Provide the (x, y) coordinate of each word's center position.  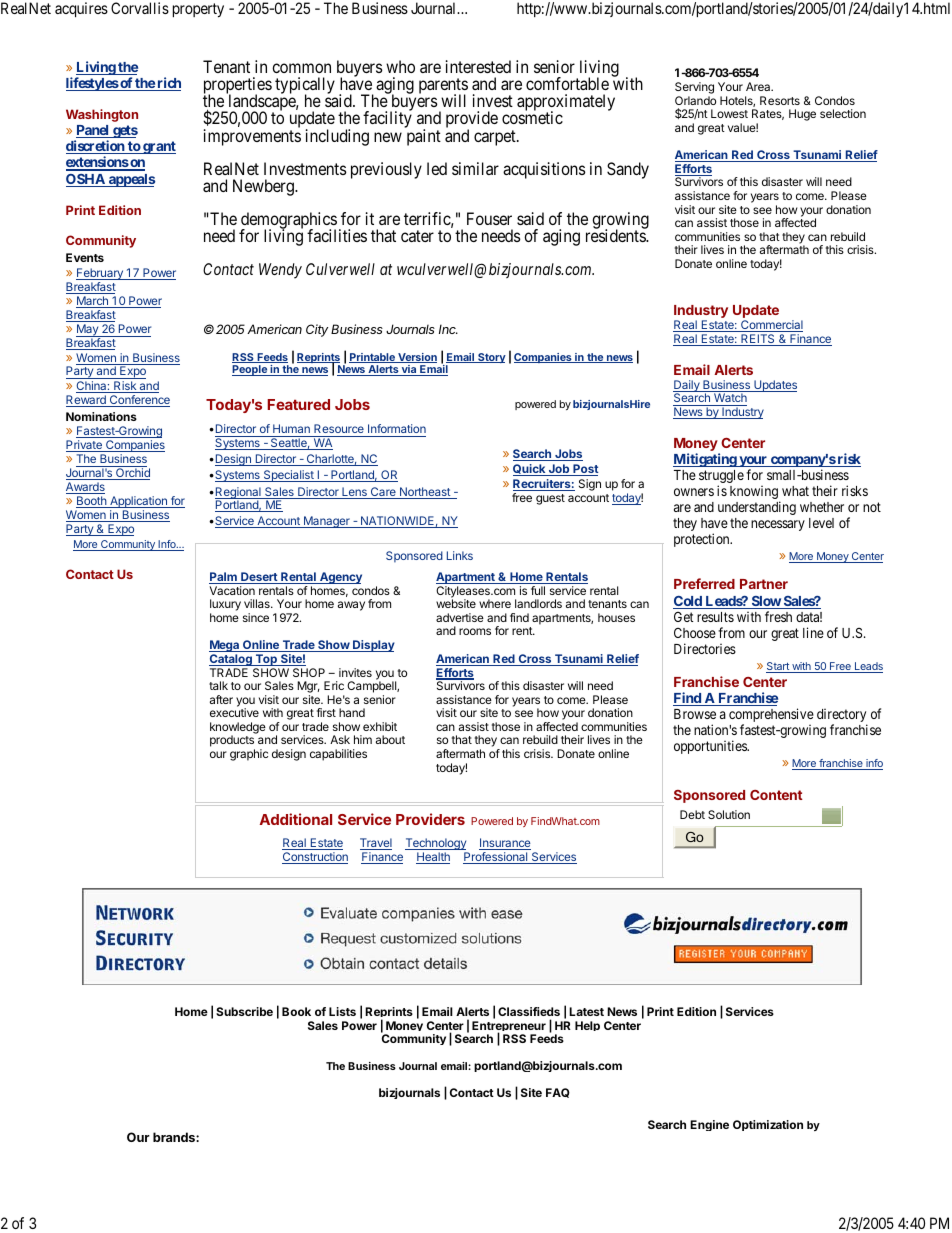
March (93, 302)
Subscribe (244, 1011)
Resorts (780, 100)
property (198, 10)
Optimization (768, 1125)
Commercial (771, 326)
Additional (296, 819)
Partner (764, 584)
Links (460, 555)
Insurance (505, 844)
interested (478, 66)
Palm (224, 578)
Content (776, 795)
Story (491, 358)
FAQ (558, 1093)
